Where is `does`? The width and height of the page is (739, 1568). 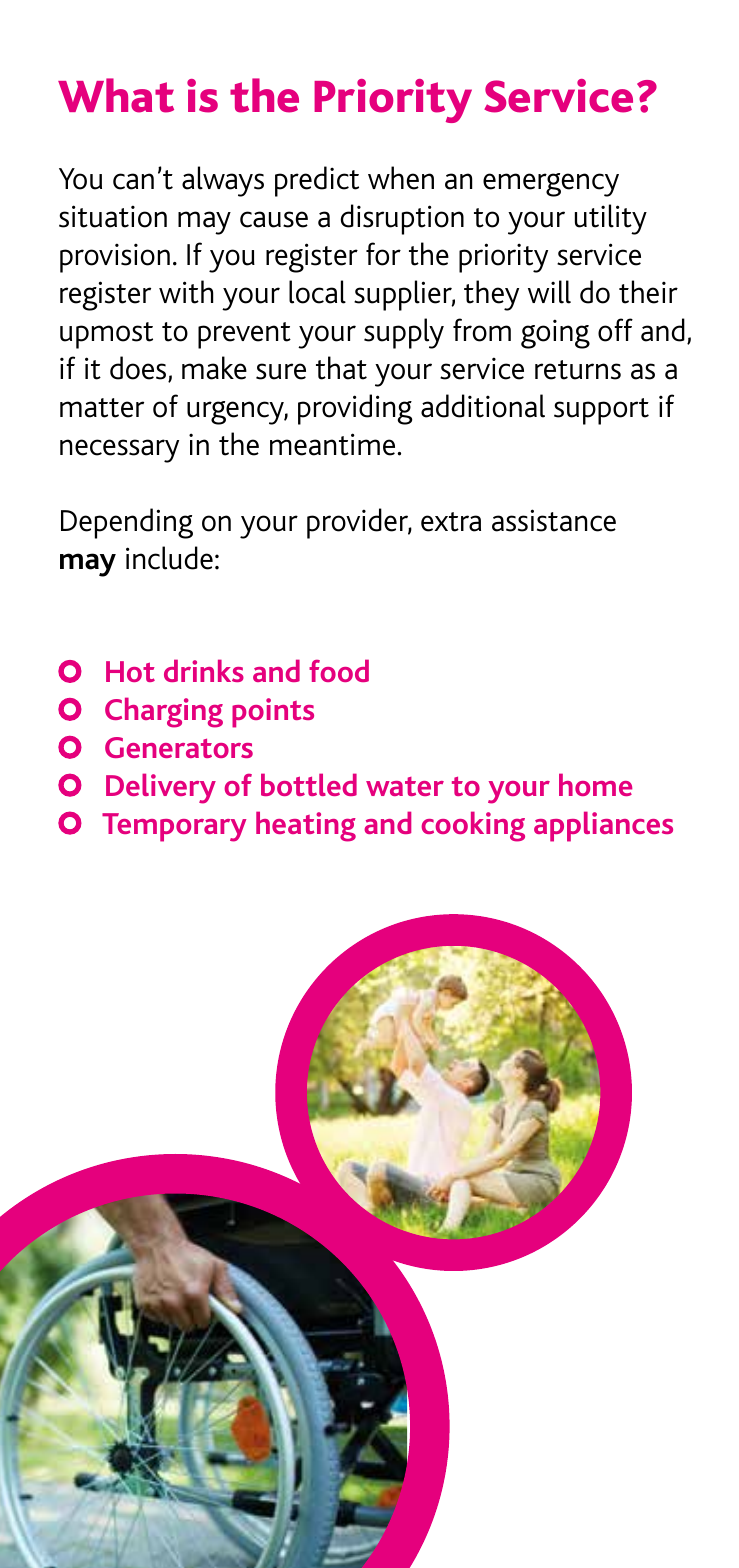 does is located at coordinates (139, 369).
